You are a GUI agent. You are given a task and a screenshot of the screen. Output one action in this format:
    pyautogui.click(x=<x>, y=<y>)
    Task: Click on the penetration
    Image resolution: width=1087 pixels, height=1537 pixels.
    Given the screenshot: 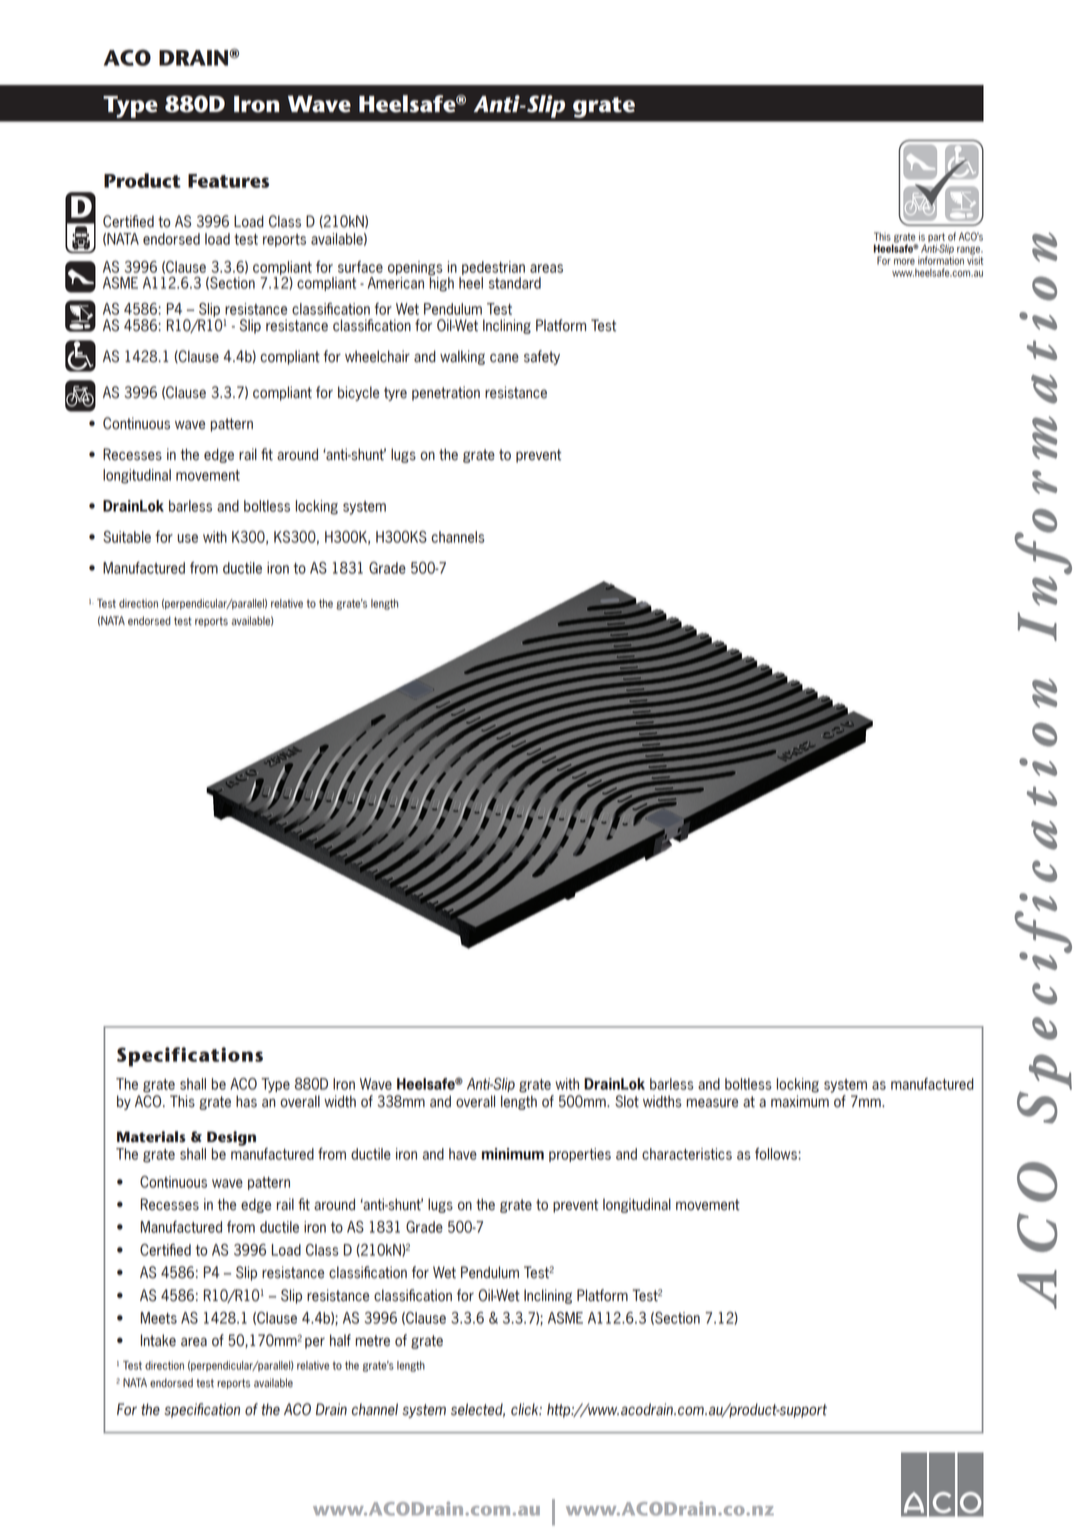 What is the action you would take?
    pyautogui.click(x=446, y=393)
